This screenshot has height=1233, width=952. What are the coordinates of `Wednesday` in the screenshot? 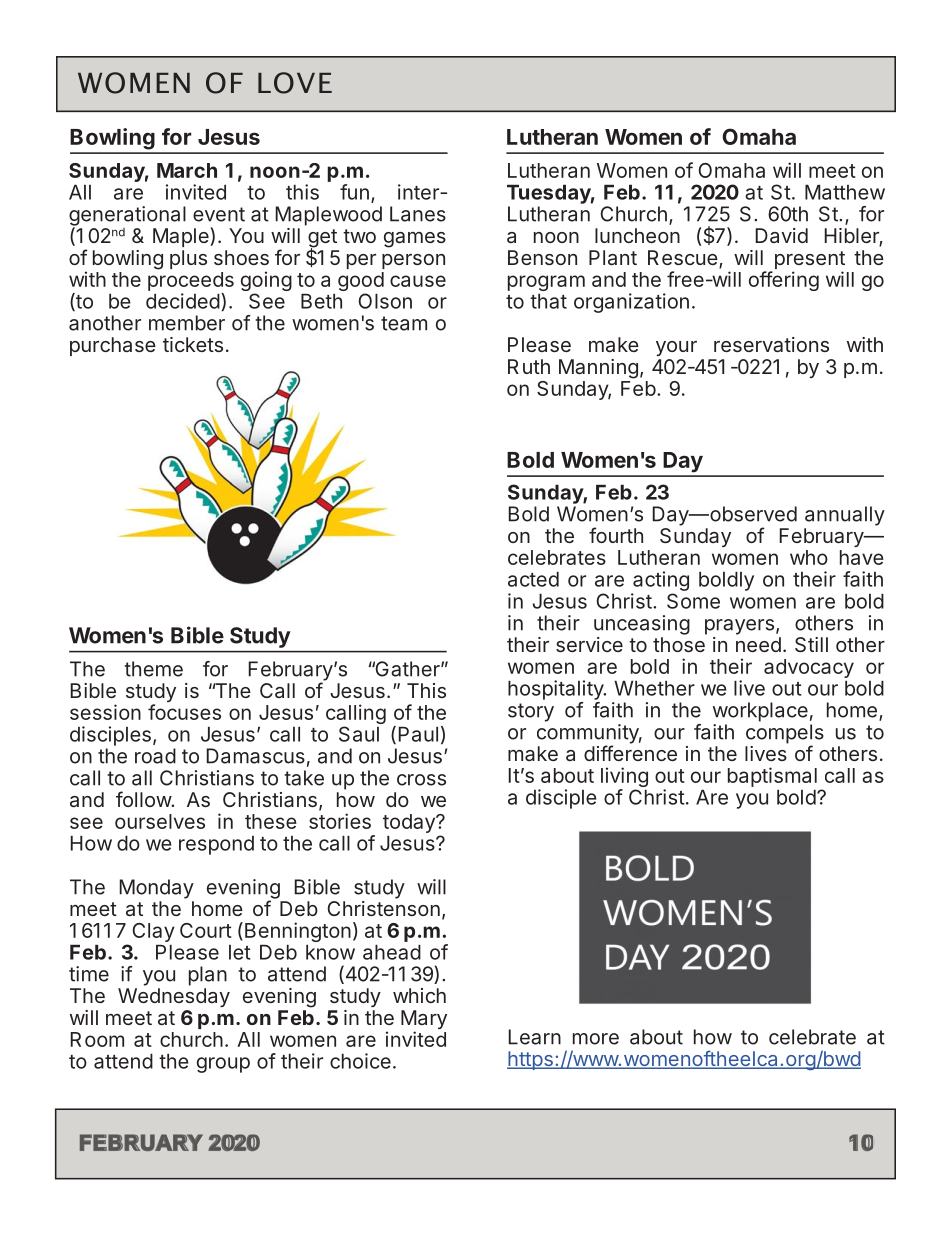 It's located at (174, 997).
